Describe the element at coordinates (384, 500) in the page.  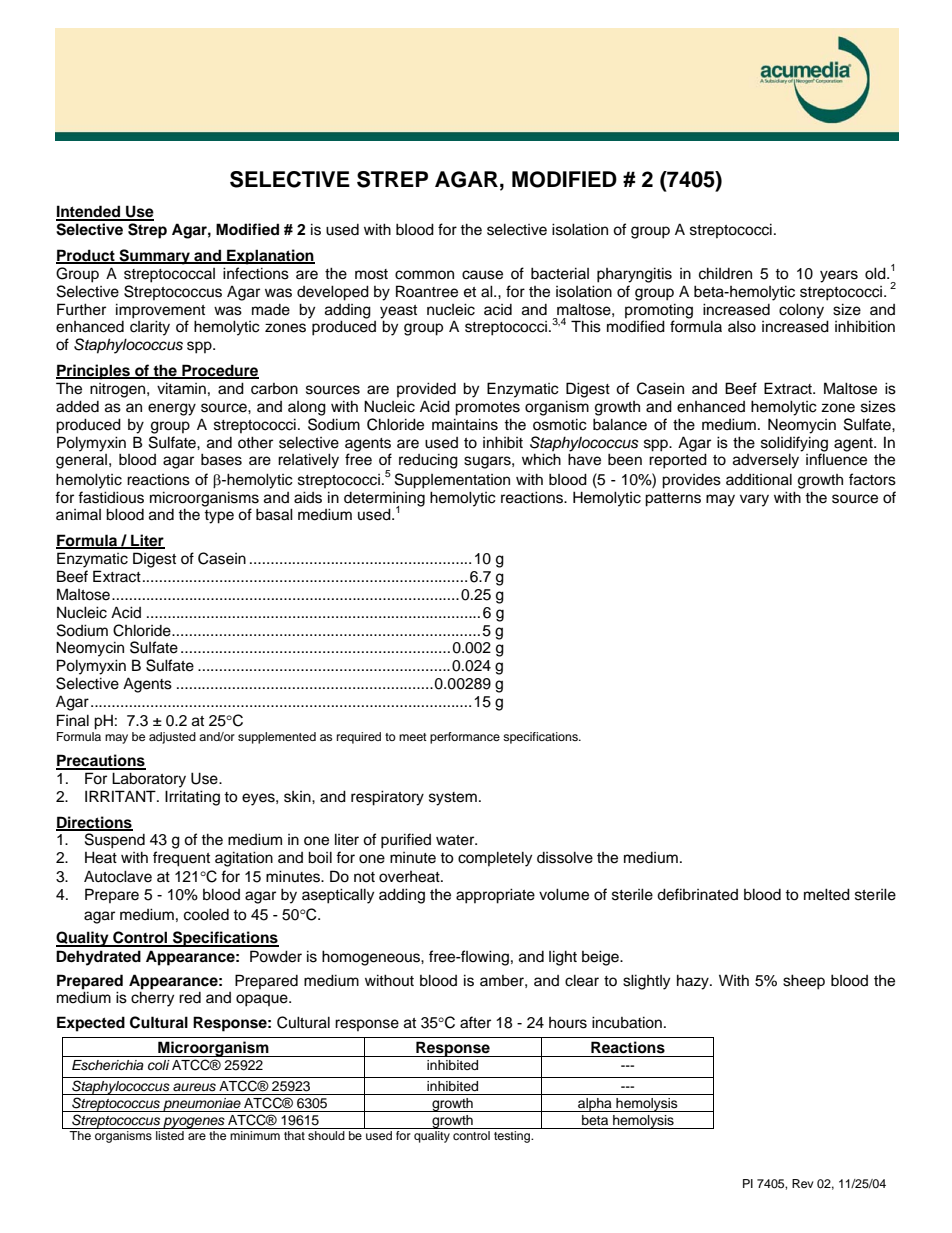
I see `determining` at that location.
